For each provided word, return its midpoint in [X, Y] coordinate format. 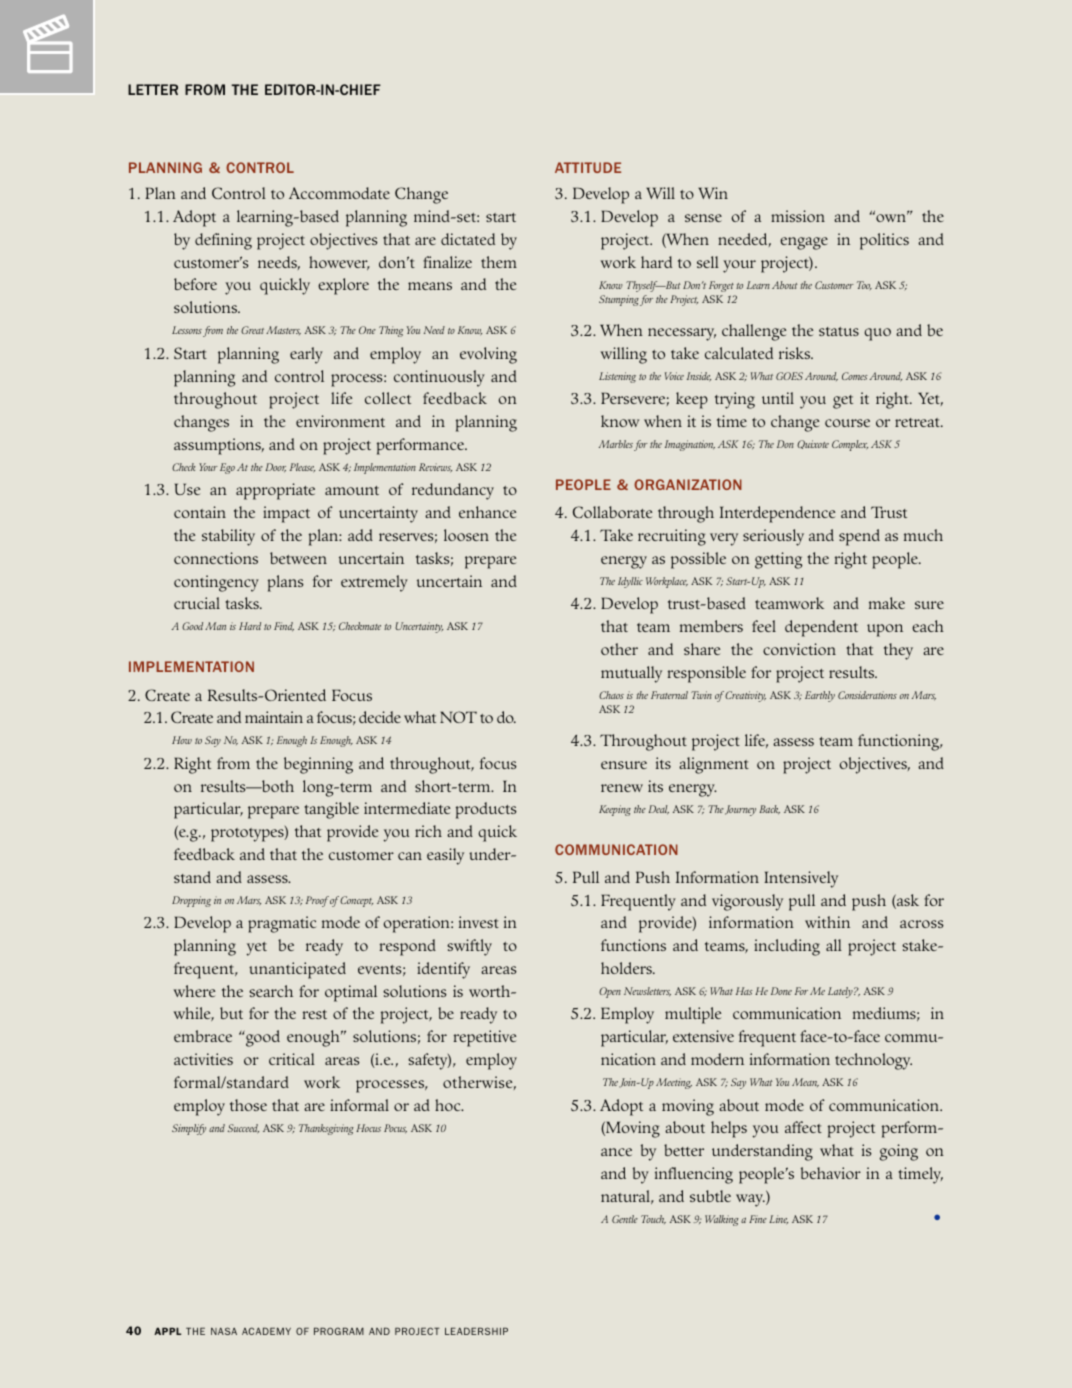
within [827, 922]
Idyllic [630, 582]
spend [859, 537]
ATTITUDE [588, 167]
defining [223, 241]
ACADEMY [266, 1331]
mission [798, 216]
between [298, 558]
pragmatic [282, 924]
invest [479, 922]
